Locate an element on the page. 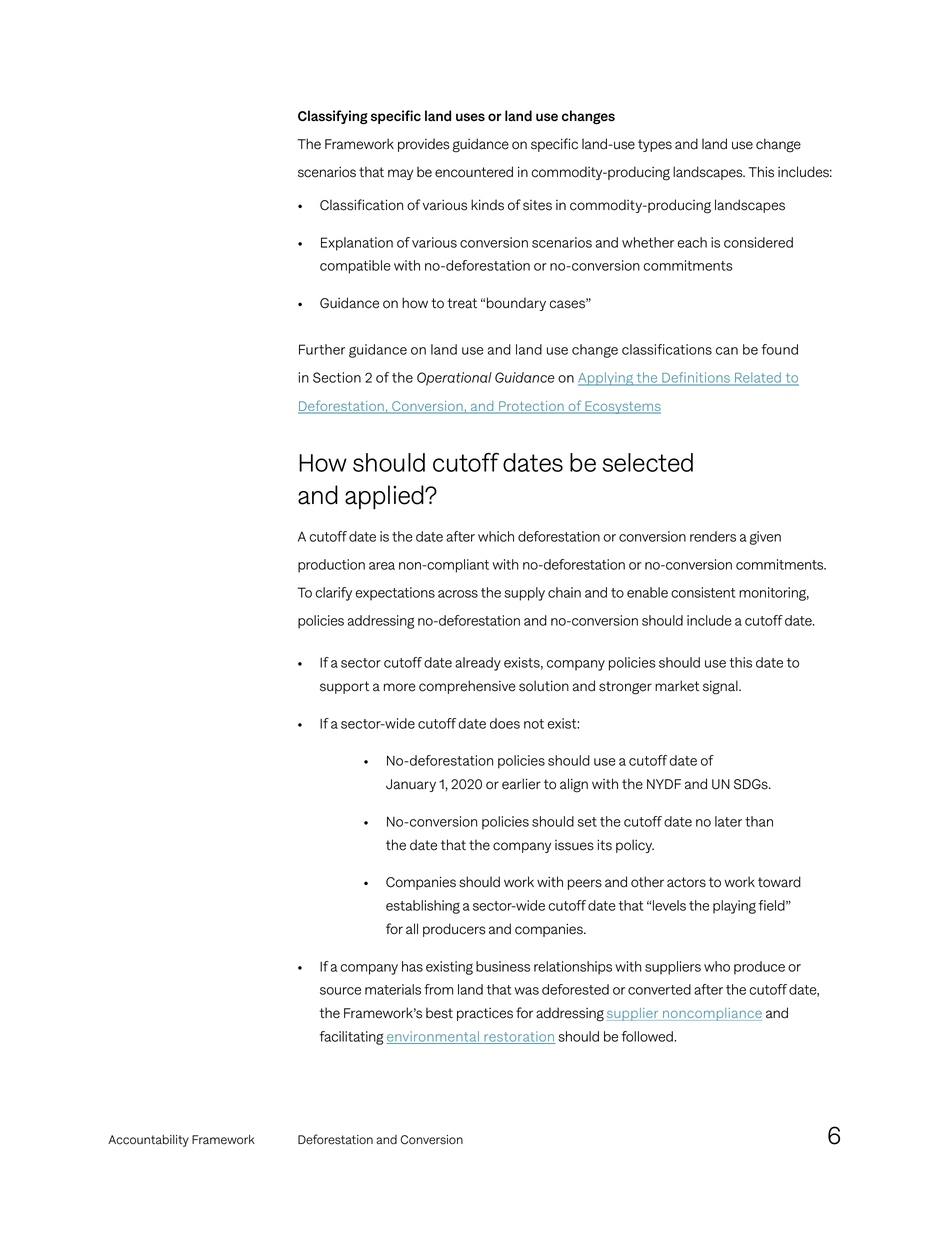  consistent is located at coordinates (703, 592).
